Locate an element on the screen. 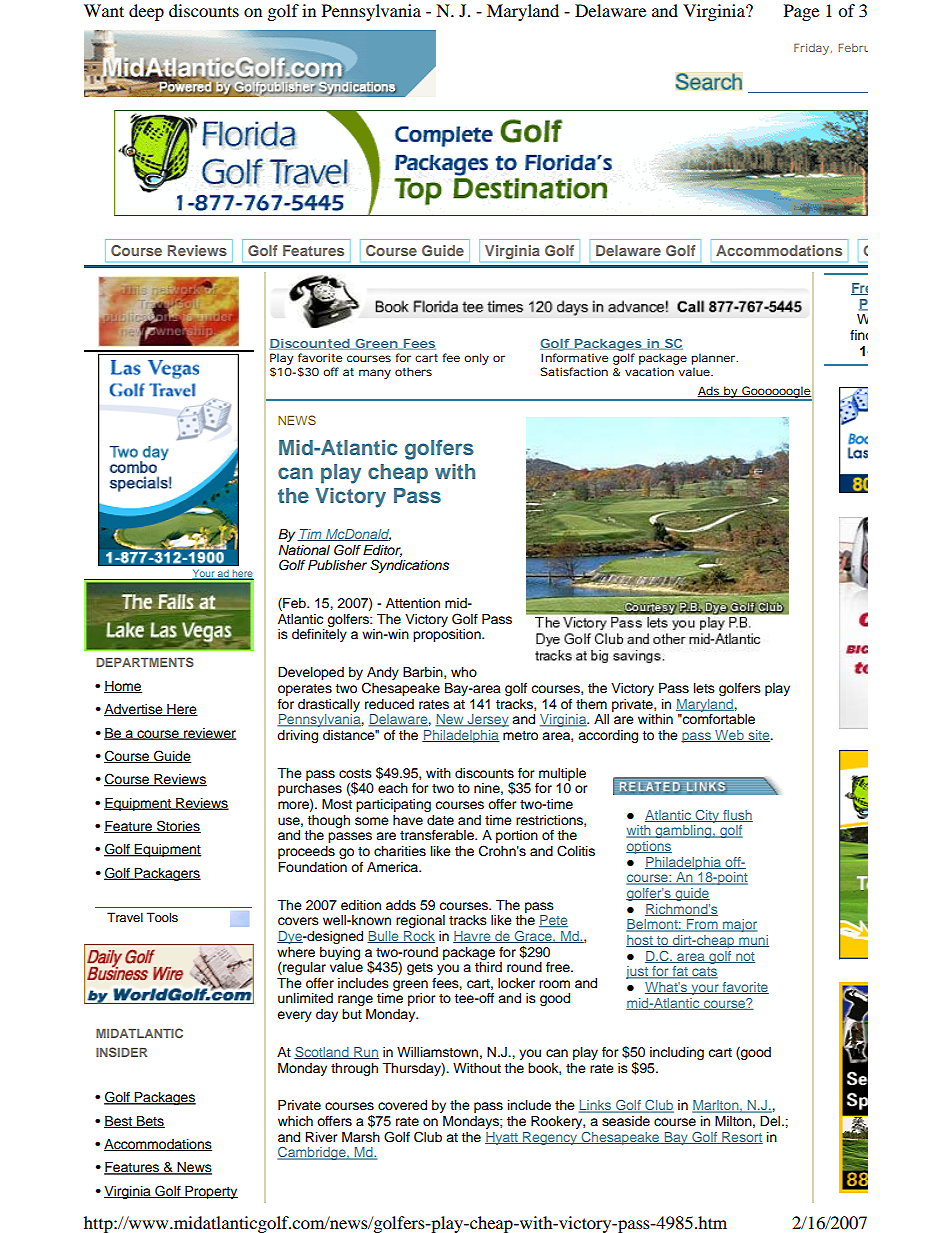 The width and height of the screenshot is (952, 1233). Property is located at coordinates (210, 1192).
